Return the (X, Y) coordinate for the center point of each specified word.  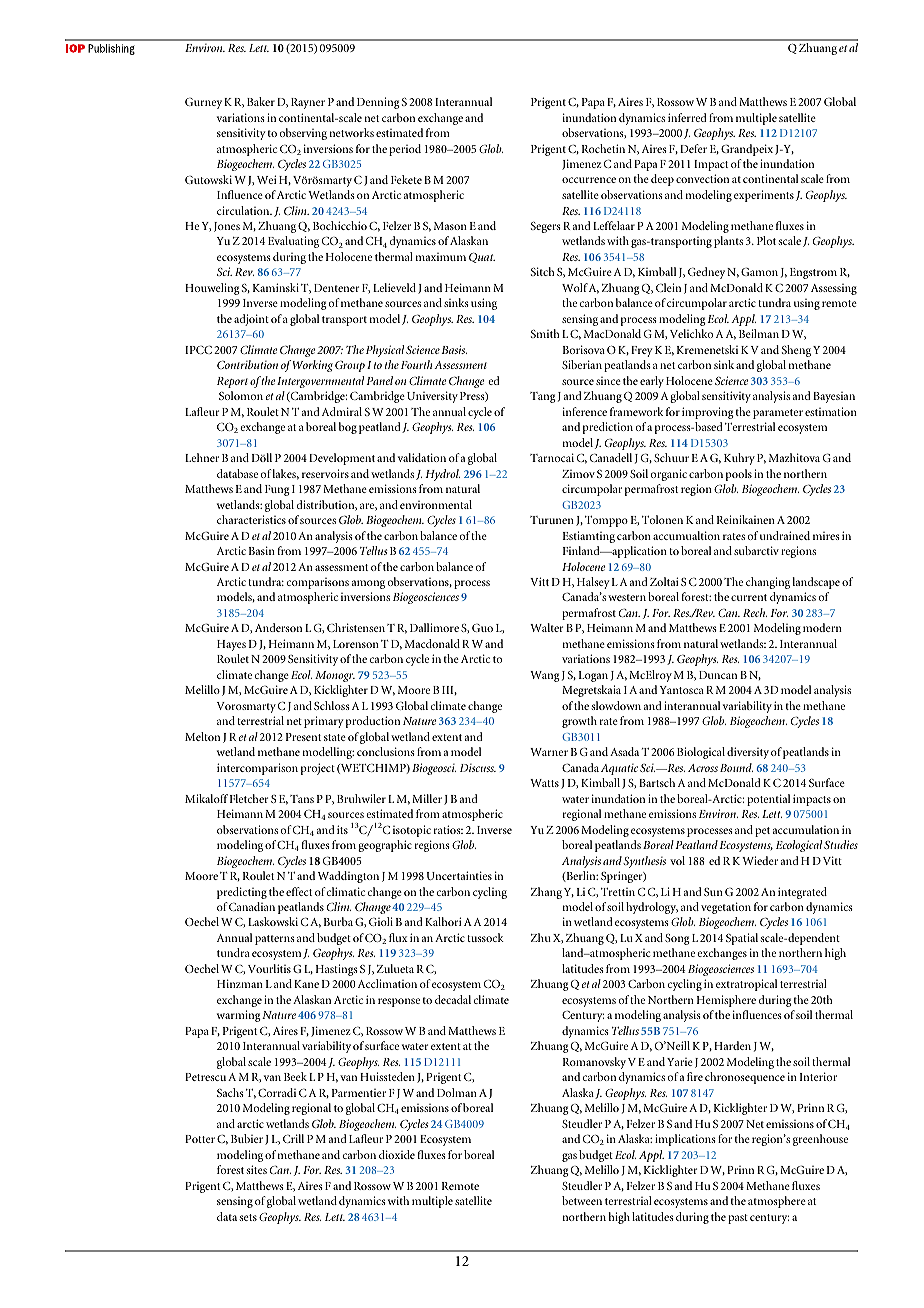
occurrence (589, 180)
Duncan (718, 675)
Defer (693, 148)
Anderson (278, 627)
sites (257, 1169)
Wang (545, 676)
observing (303, 134)
